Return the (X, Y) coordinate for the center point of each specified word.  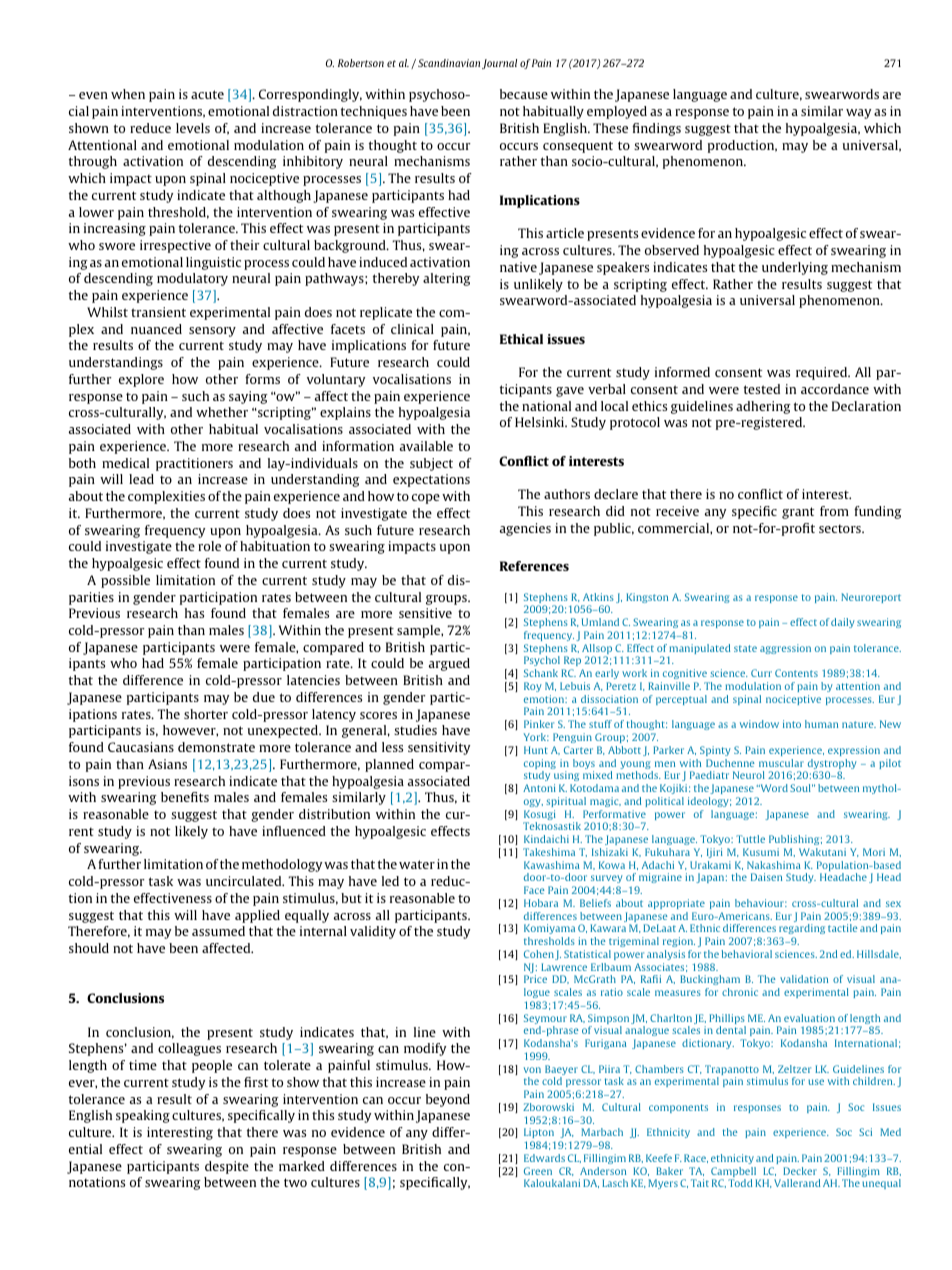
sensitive (425, 613)
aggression (785, 649)
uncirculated (245, 881)
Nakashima (774, 865)
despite (227, 1167)
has (194, 613)
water (417, 864)
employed (617, 112)
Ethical (521, 339)
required (823, 373)
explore (141, 380)
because (524, 94)
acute (207, 94)
